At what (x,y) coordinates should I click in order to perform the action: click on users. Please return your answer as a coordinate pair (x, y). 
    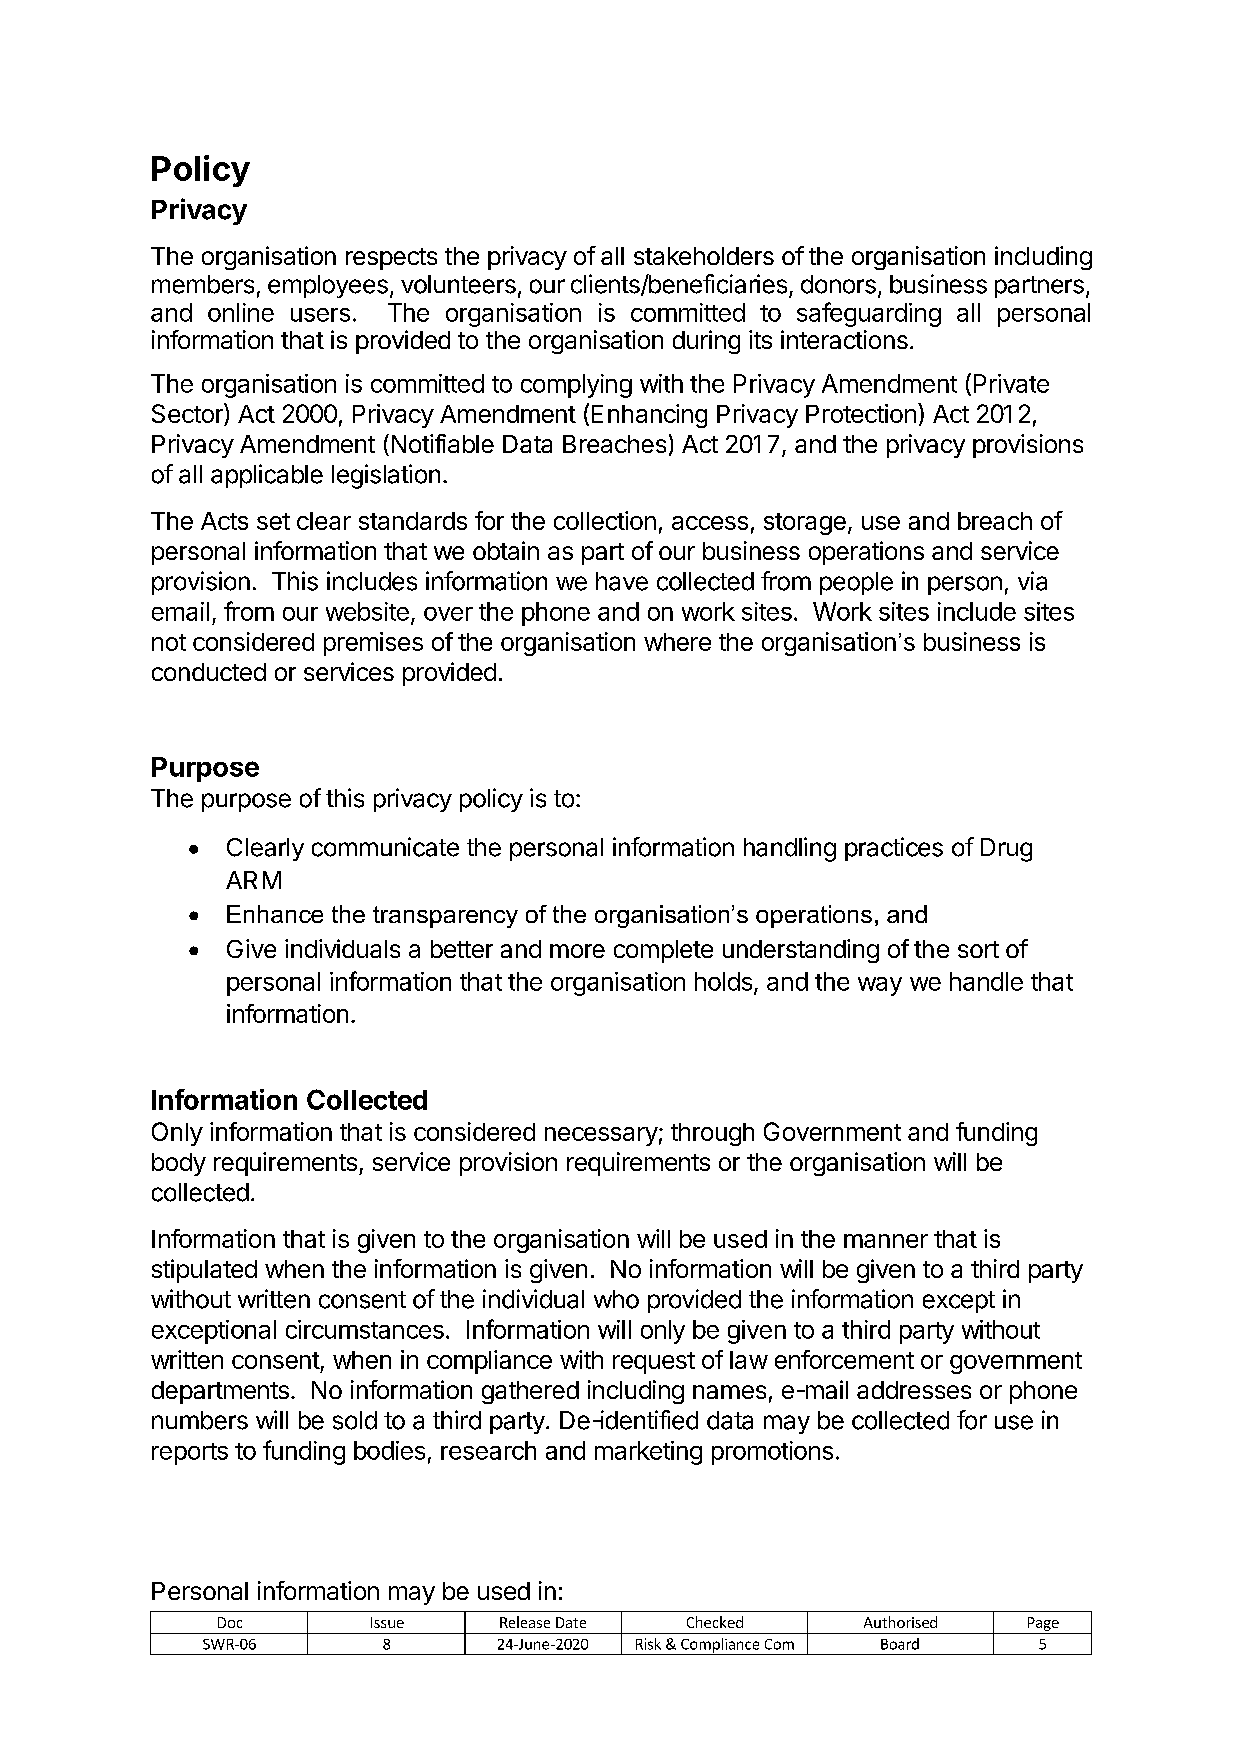
    Looking at the image, I should click on (320, 315).
